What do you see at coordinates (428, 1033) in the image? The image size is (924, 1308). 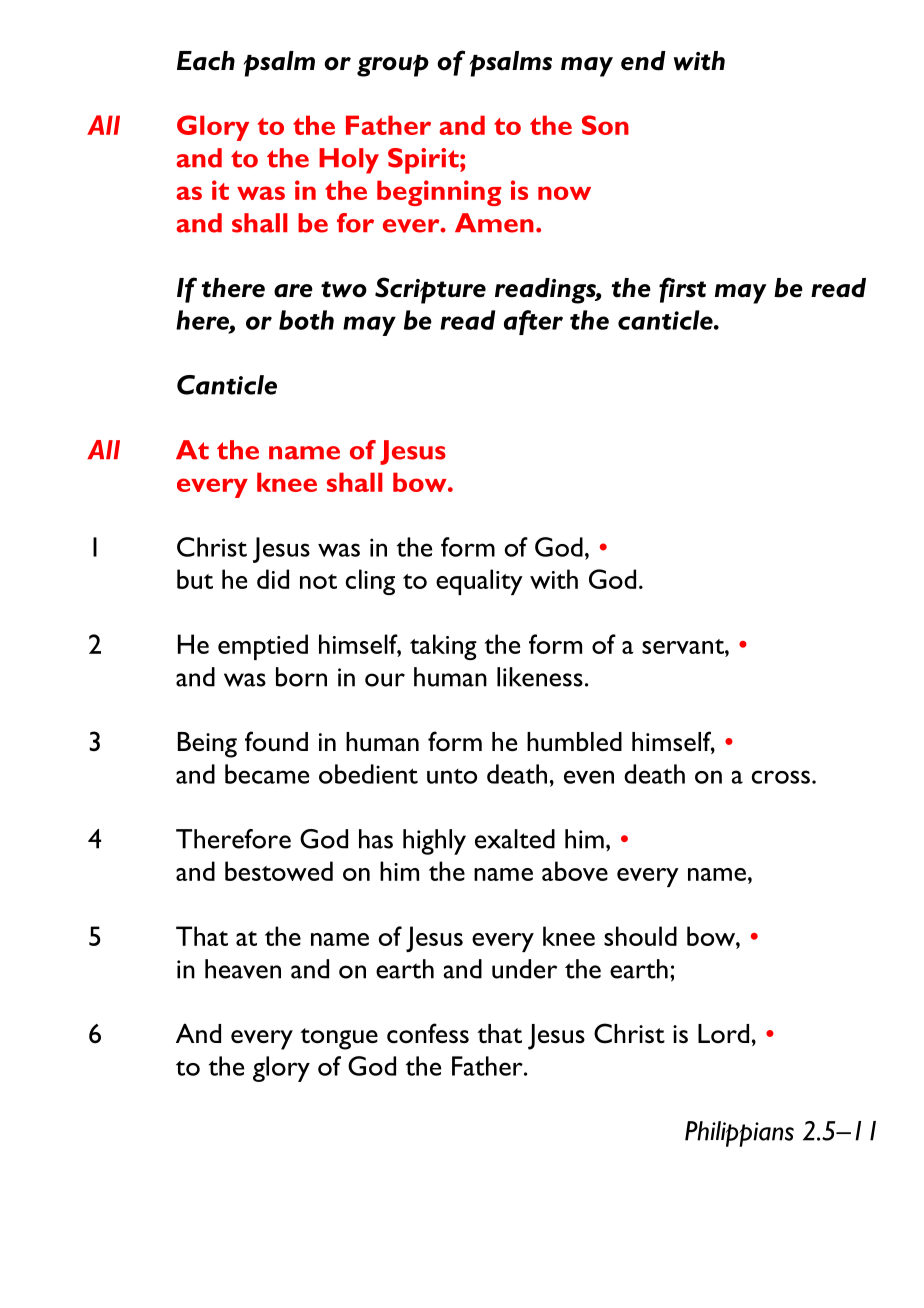 I see `confess` at bounding box center [428, 1033].
